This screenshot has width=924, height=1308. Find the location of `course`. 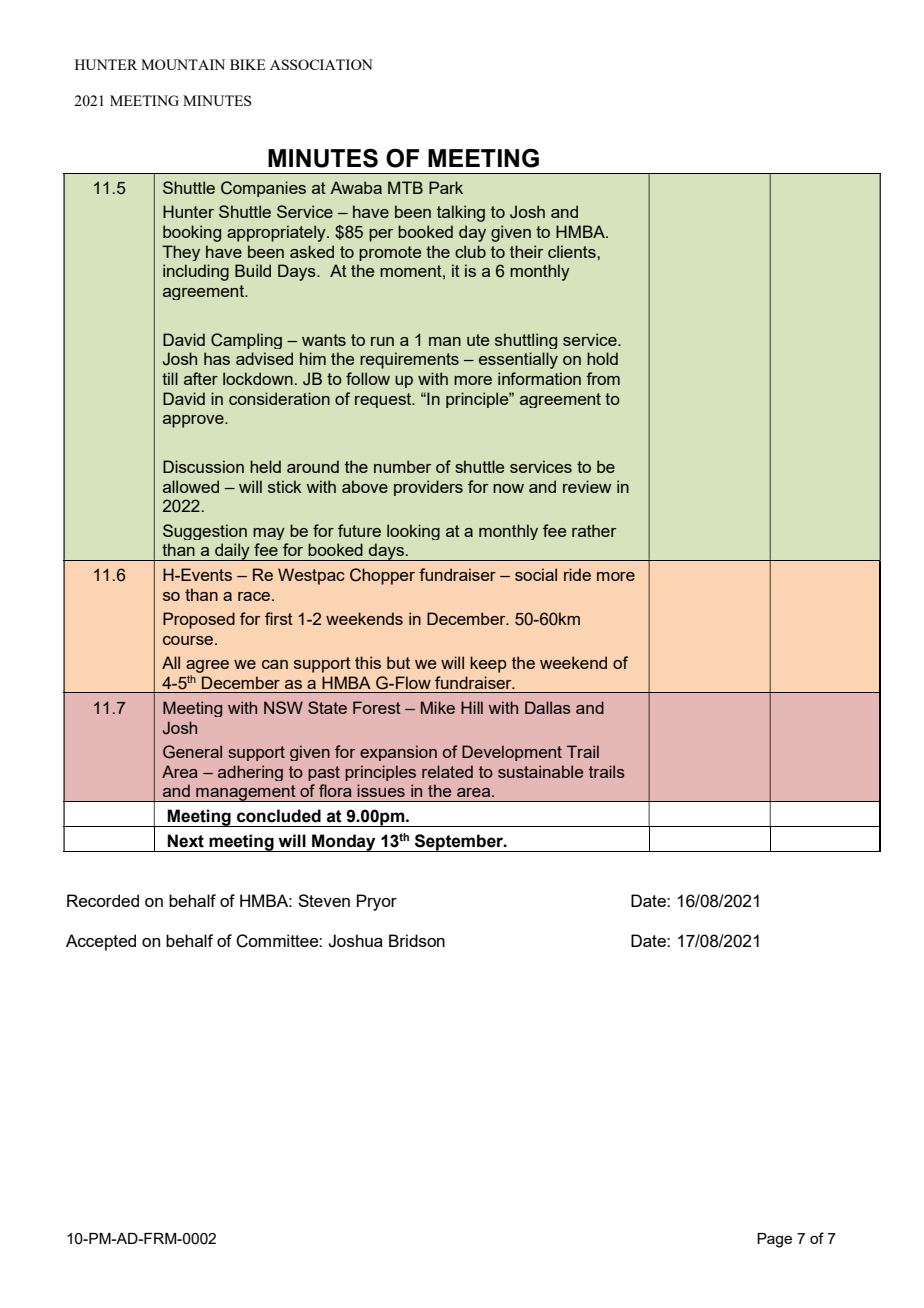

course is located at coordinates (189, 640).
